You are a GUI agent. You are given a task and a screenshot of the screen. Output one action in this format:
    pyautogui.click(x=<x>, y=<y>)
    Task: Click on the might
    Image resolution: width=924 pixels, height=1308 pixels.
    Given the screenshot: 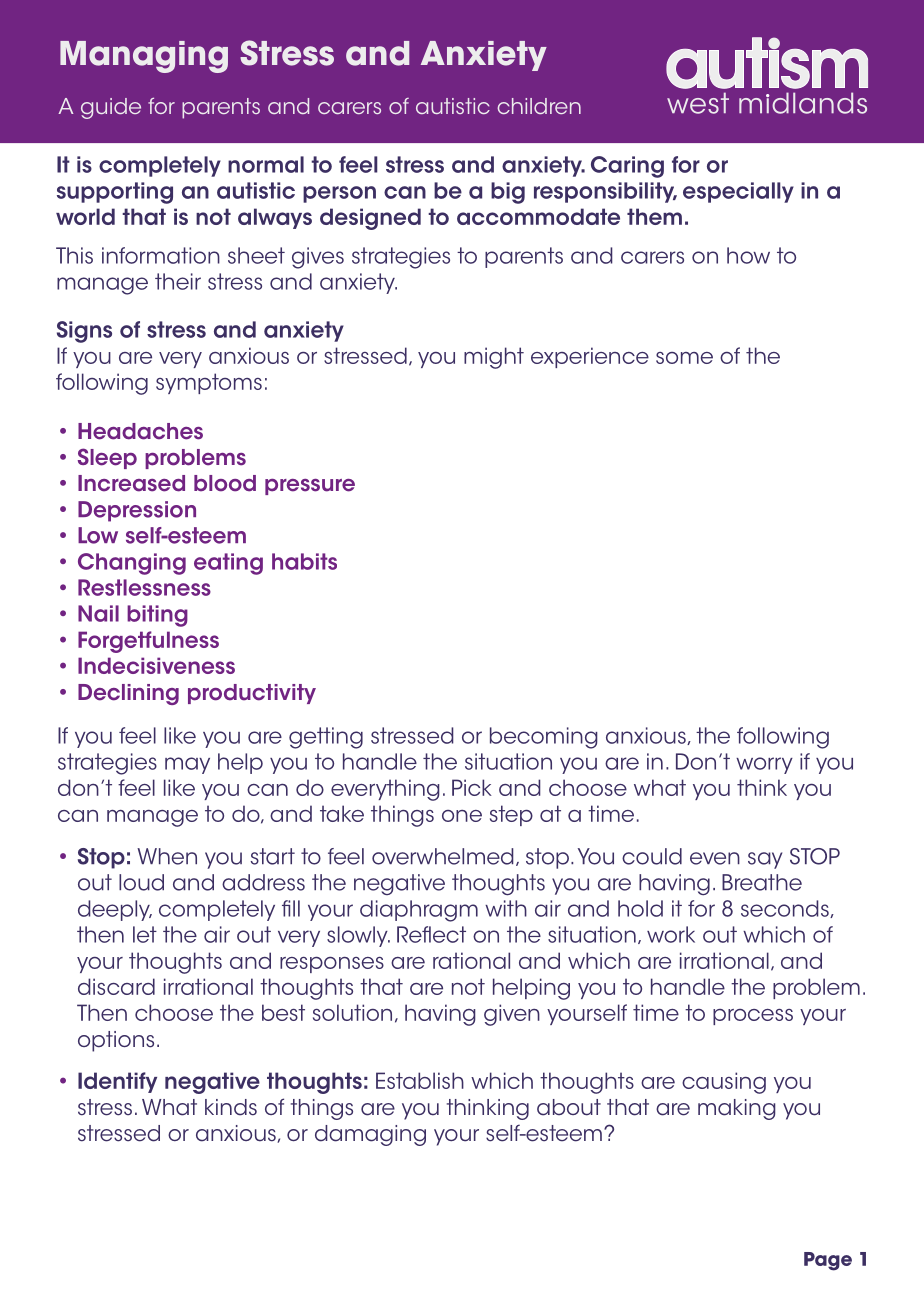 What is the action you would take?
    pyautogui.click(x=494, y=358)
